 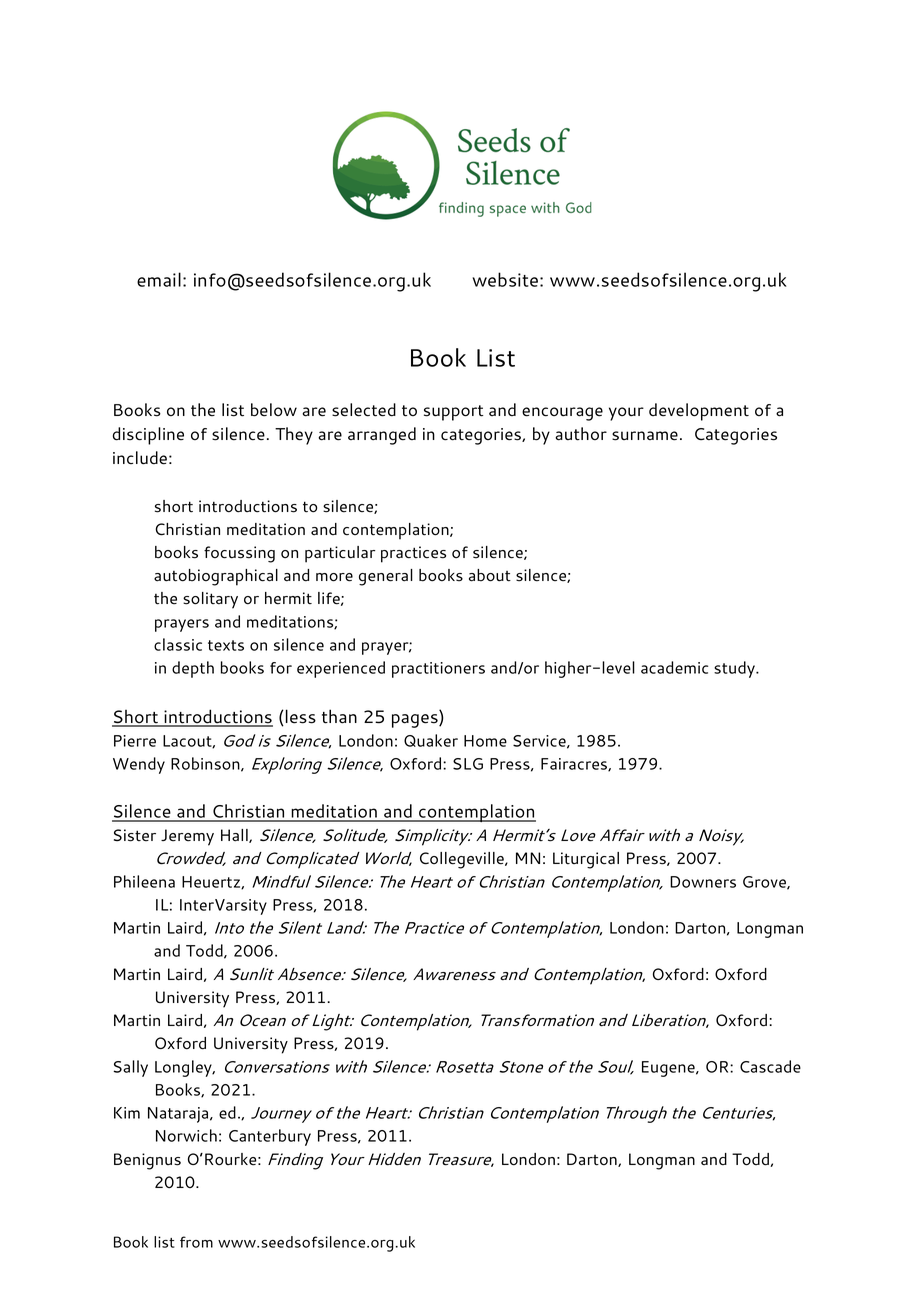 What do you see at coordinates (586, 860) in the document?
I see `Liturgical` at bounding box center [586, 860].
